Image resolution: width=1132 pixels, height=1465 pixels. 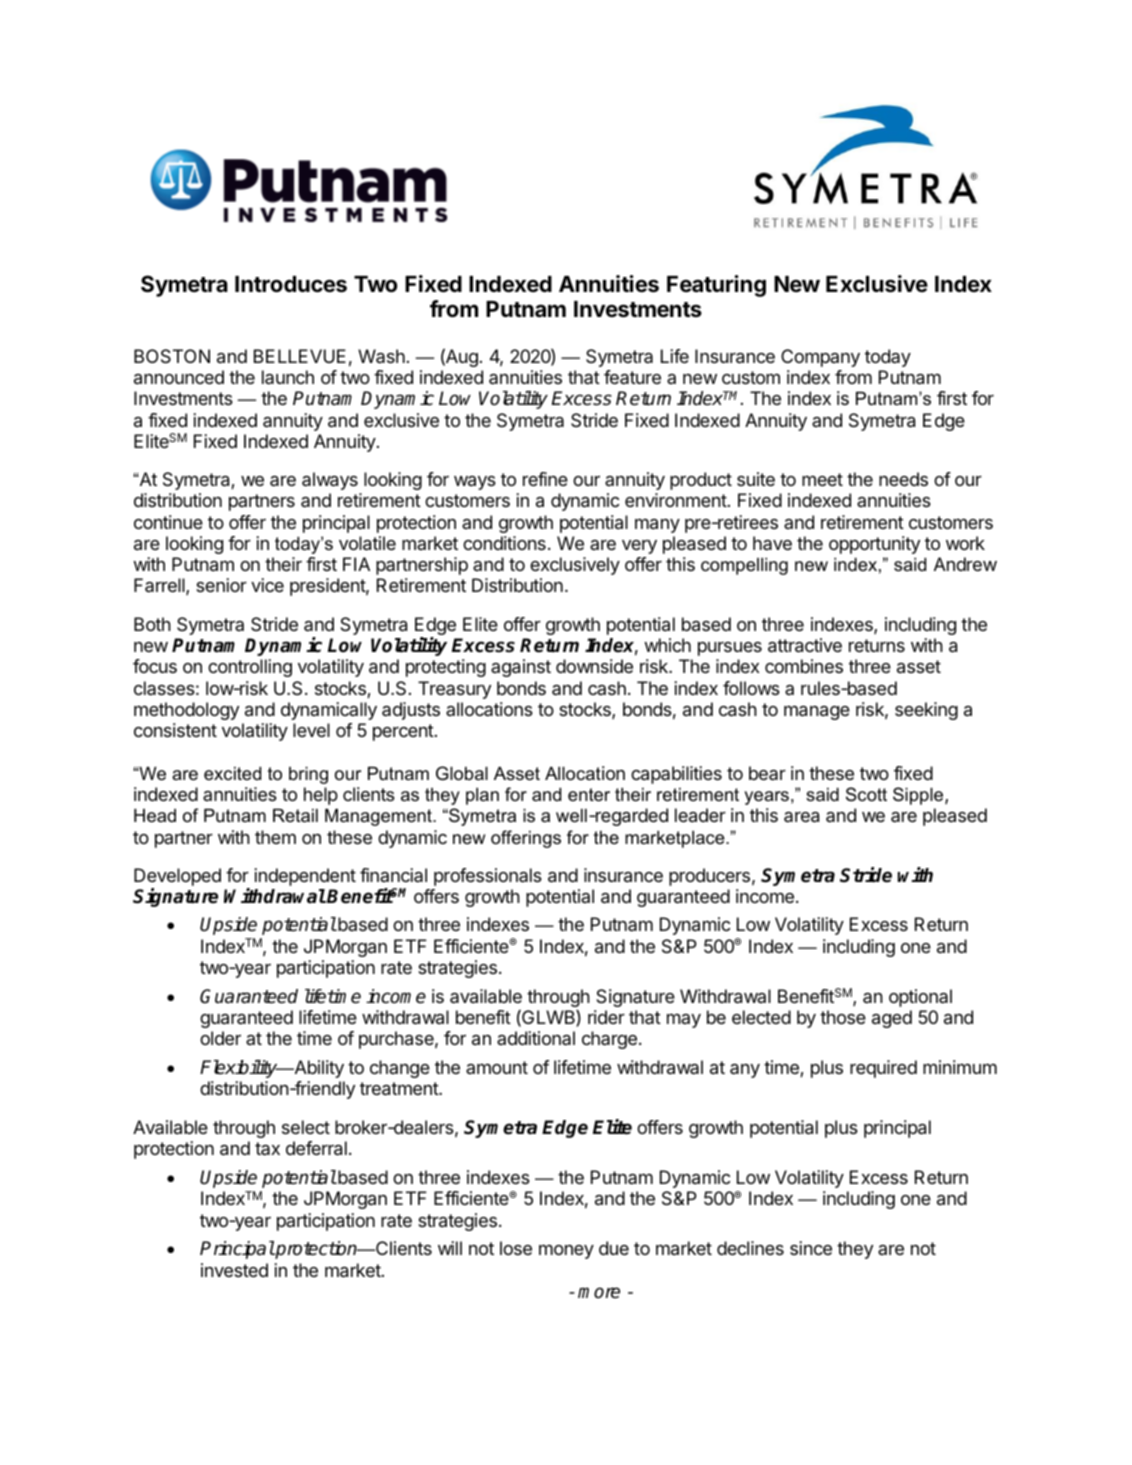 What do you see at coordinates (866, 794) in the image?
I see `Scott` at bounding box center [866, 794].
